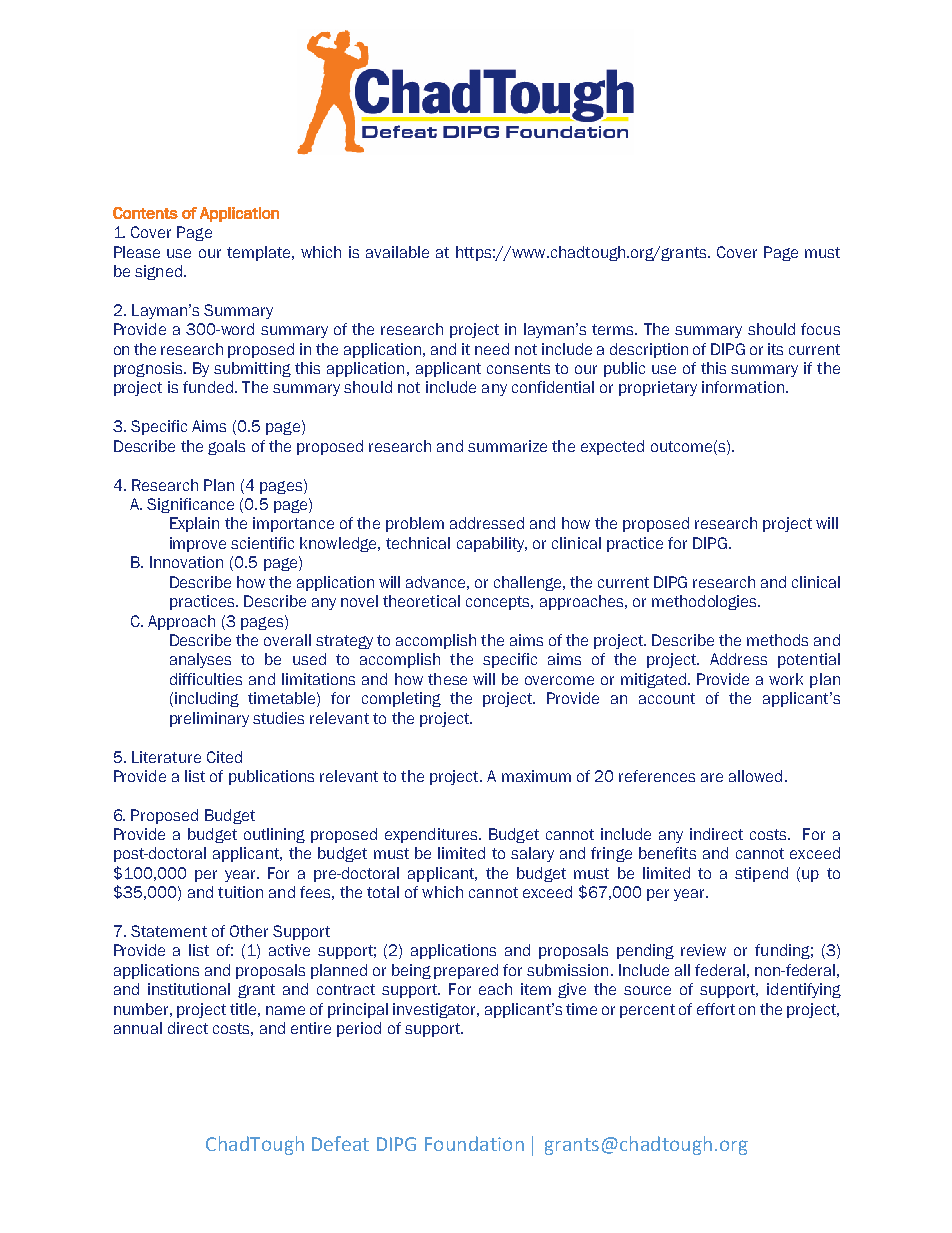  Describe the element at coordinates (507, 446) in the document. I see `summarize` at that location.
